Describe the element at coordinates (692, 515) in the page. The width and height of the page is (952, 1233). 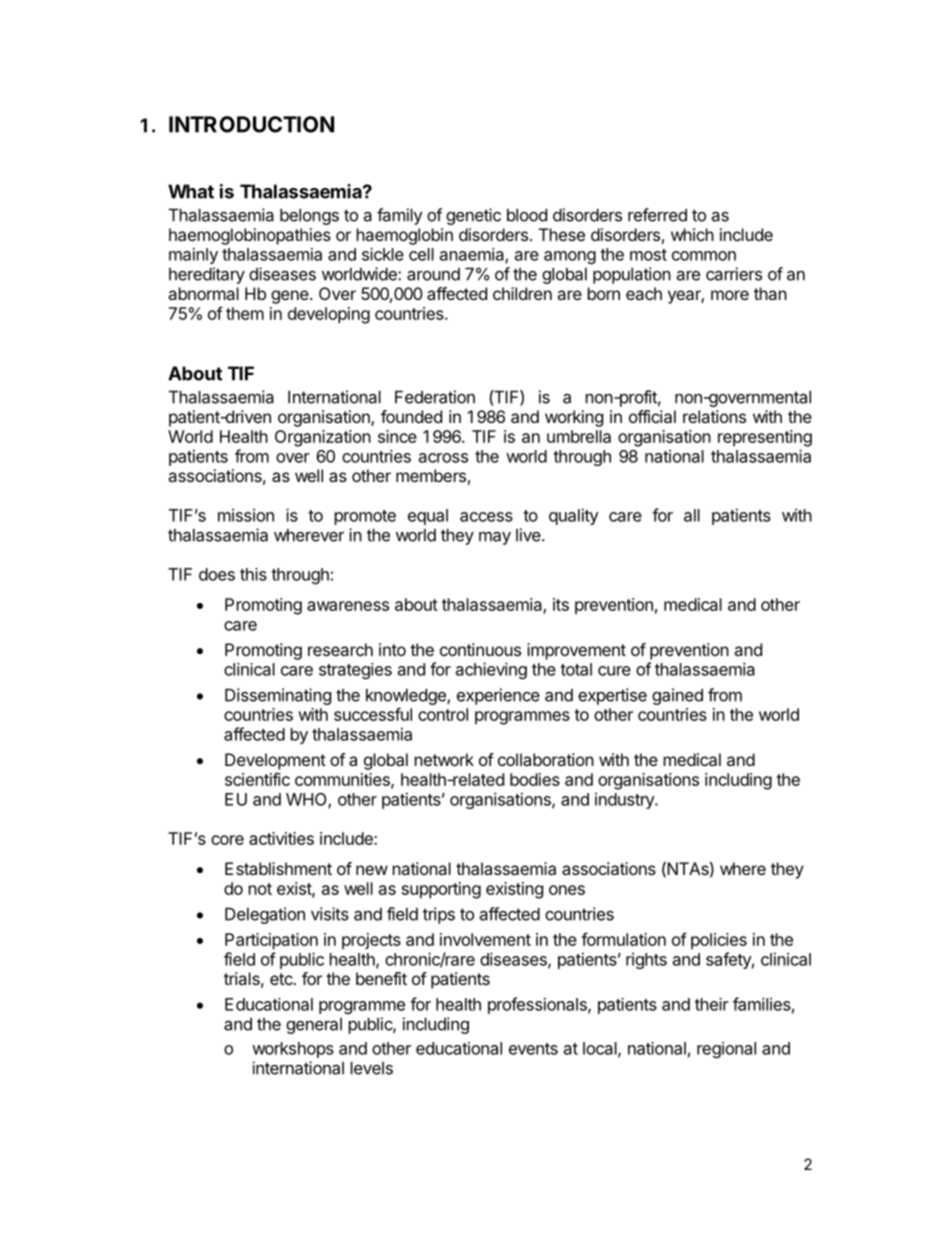
I see `all` at that location.
